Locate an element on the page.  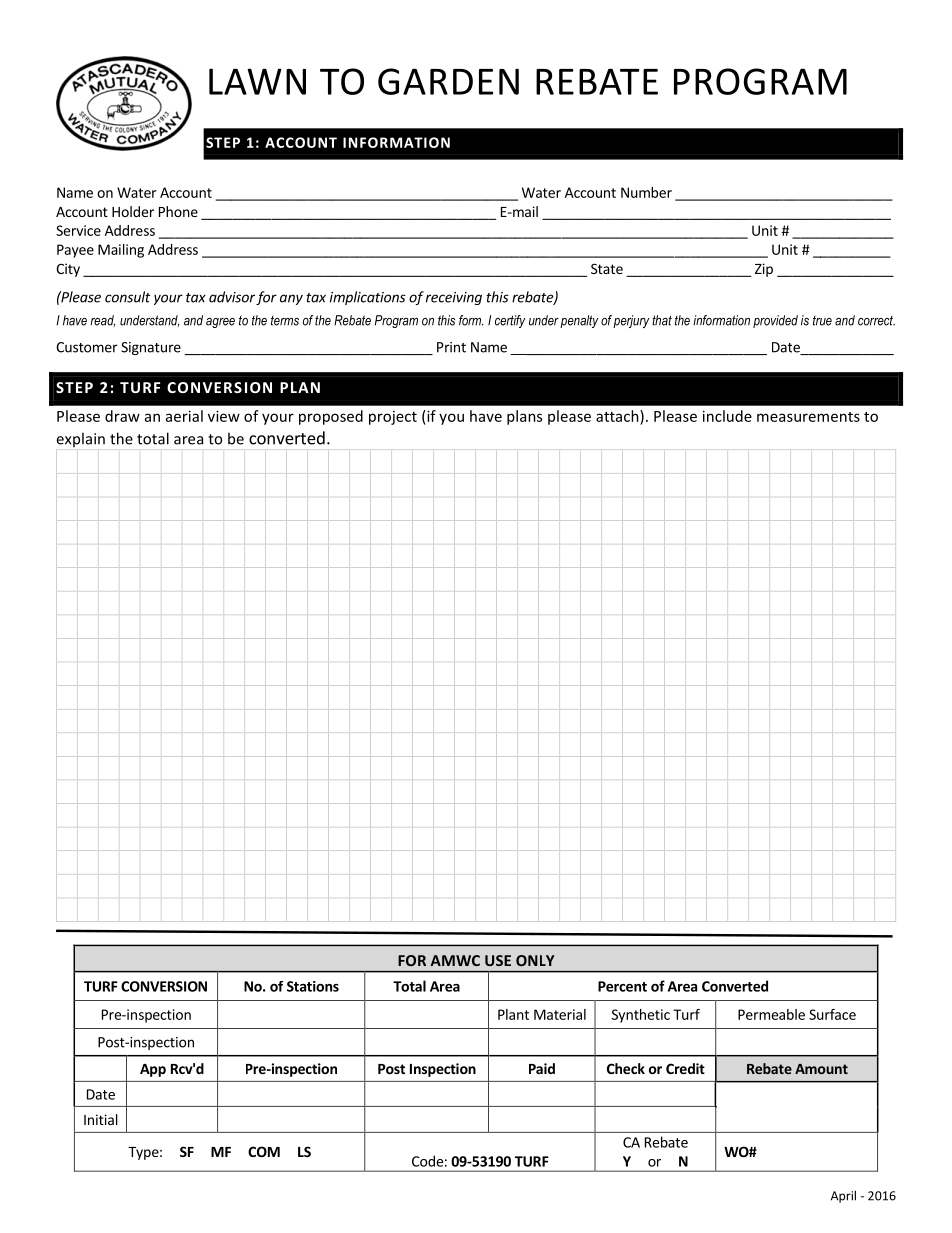
measurements is located at coordinates (808, 417).
